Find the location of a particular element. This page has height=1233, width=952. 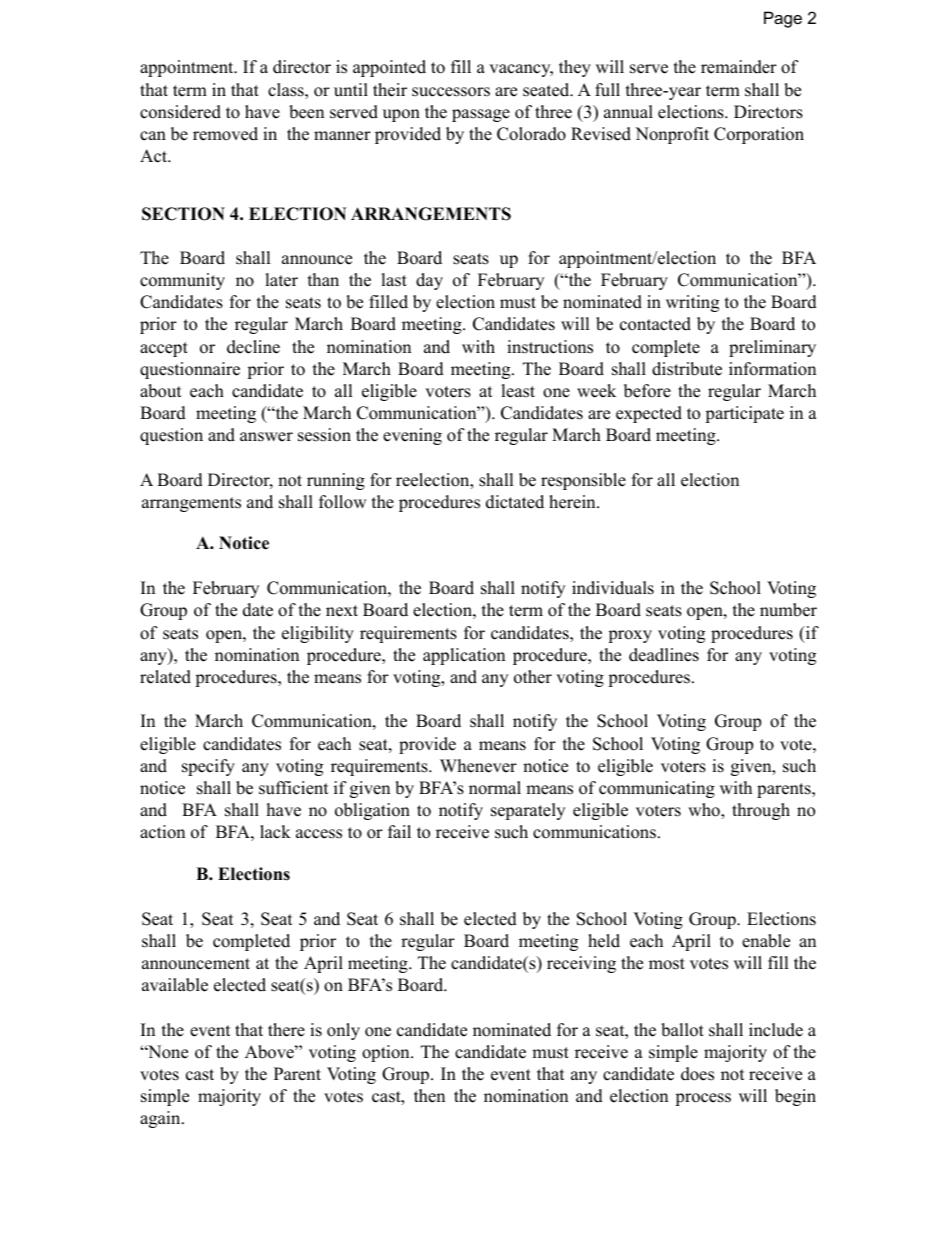

participate is located at coordinates (744, 414).
